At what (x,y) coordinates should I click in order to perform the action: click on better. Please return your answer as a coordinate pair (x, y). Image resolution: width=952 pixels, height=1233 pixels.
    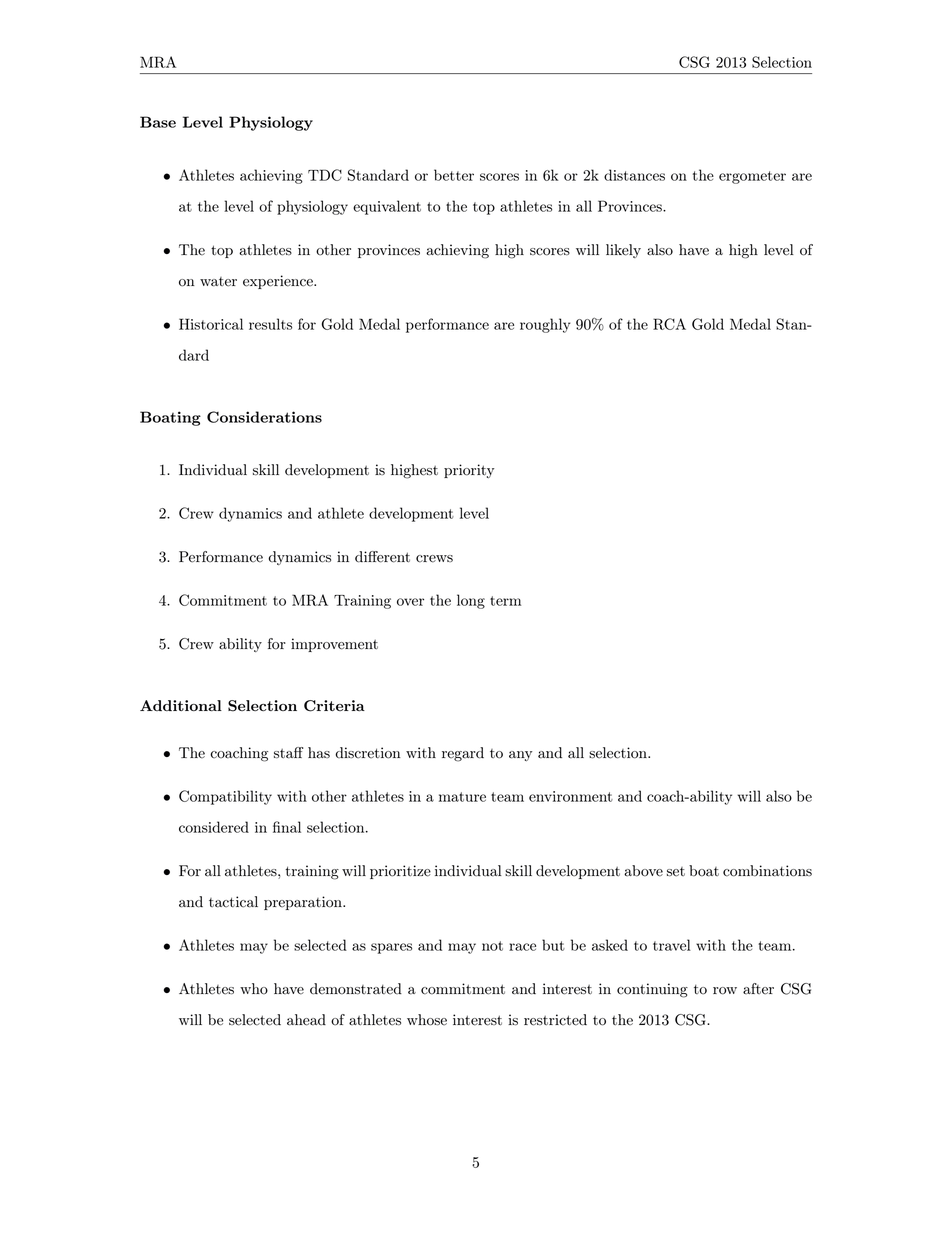
    Looking at the image, I should click on (454, 175).
